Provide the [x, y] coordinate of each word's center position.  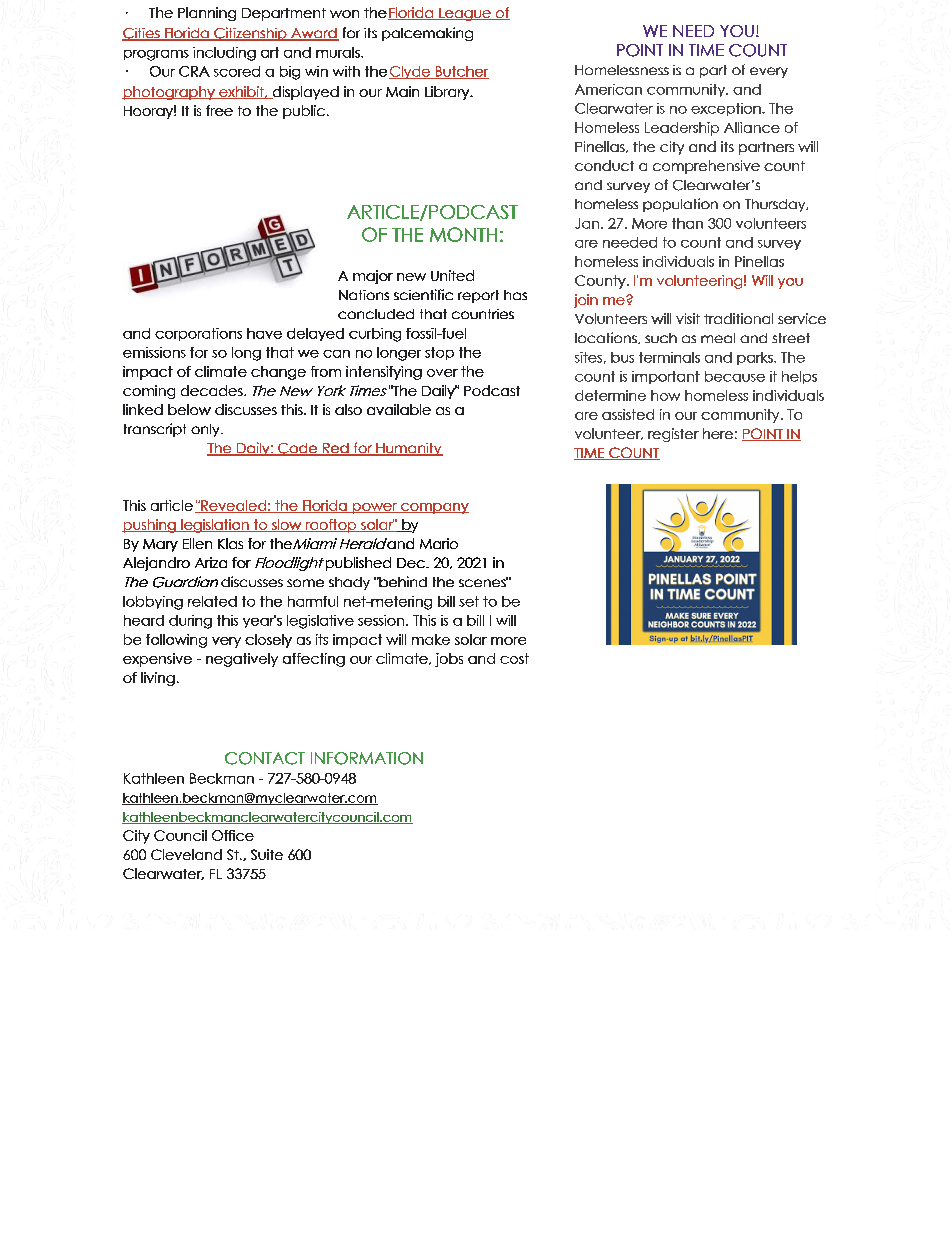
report [478, 296]
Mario [439, 543]
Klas [230, 543]
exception [727, 109]
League [464, 14]
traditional [738, 318]
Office [233, 835]
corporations [198, 334]
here [718, 433]
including [224, 54]
